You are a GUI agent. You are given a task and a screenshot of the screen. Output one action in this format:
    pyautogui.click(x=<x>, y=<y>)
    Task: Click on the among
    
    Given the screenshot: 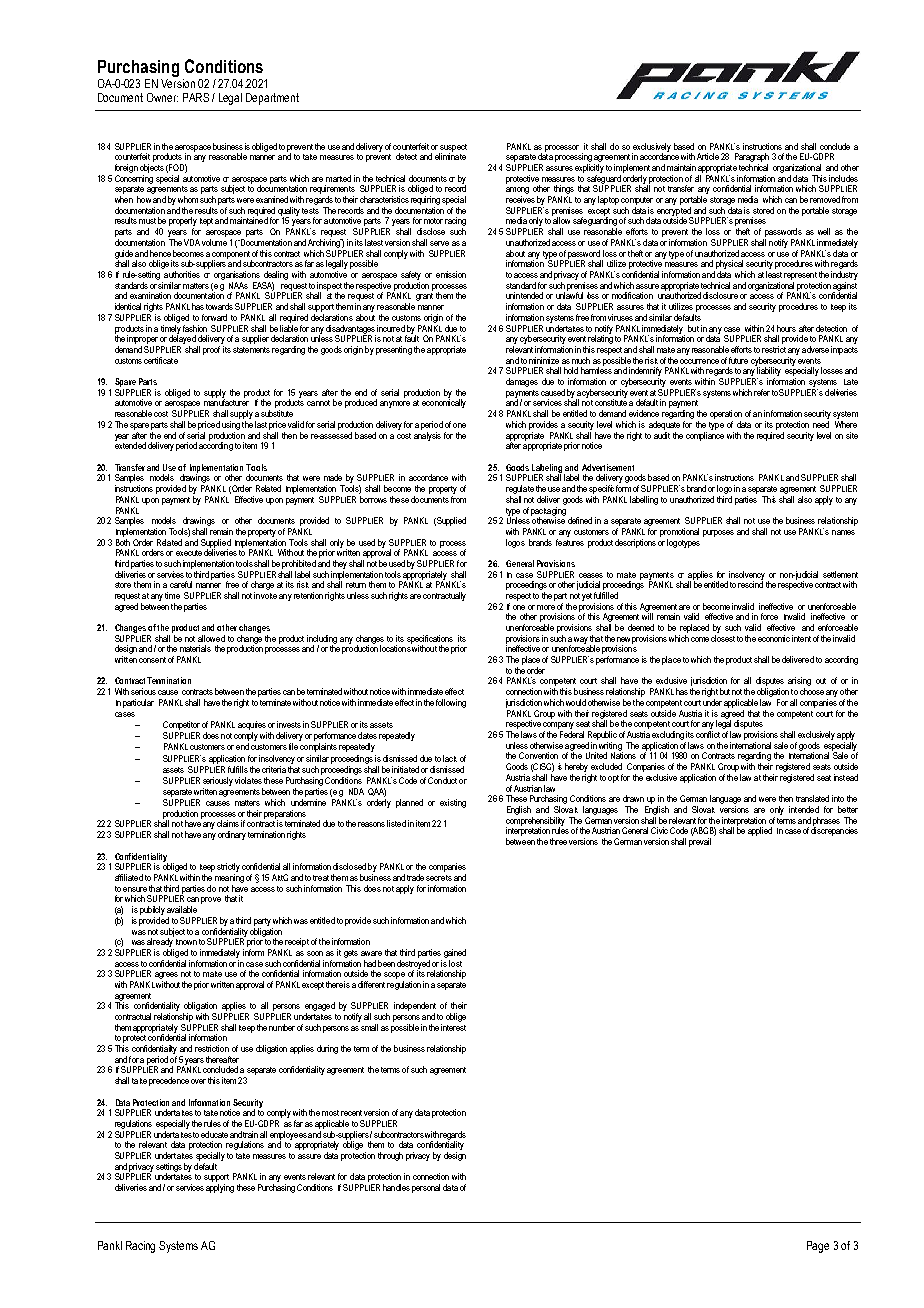 What is the action you would take?
    pyautogui.click(x=517, y=192)
